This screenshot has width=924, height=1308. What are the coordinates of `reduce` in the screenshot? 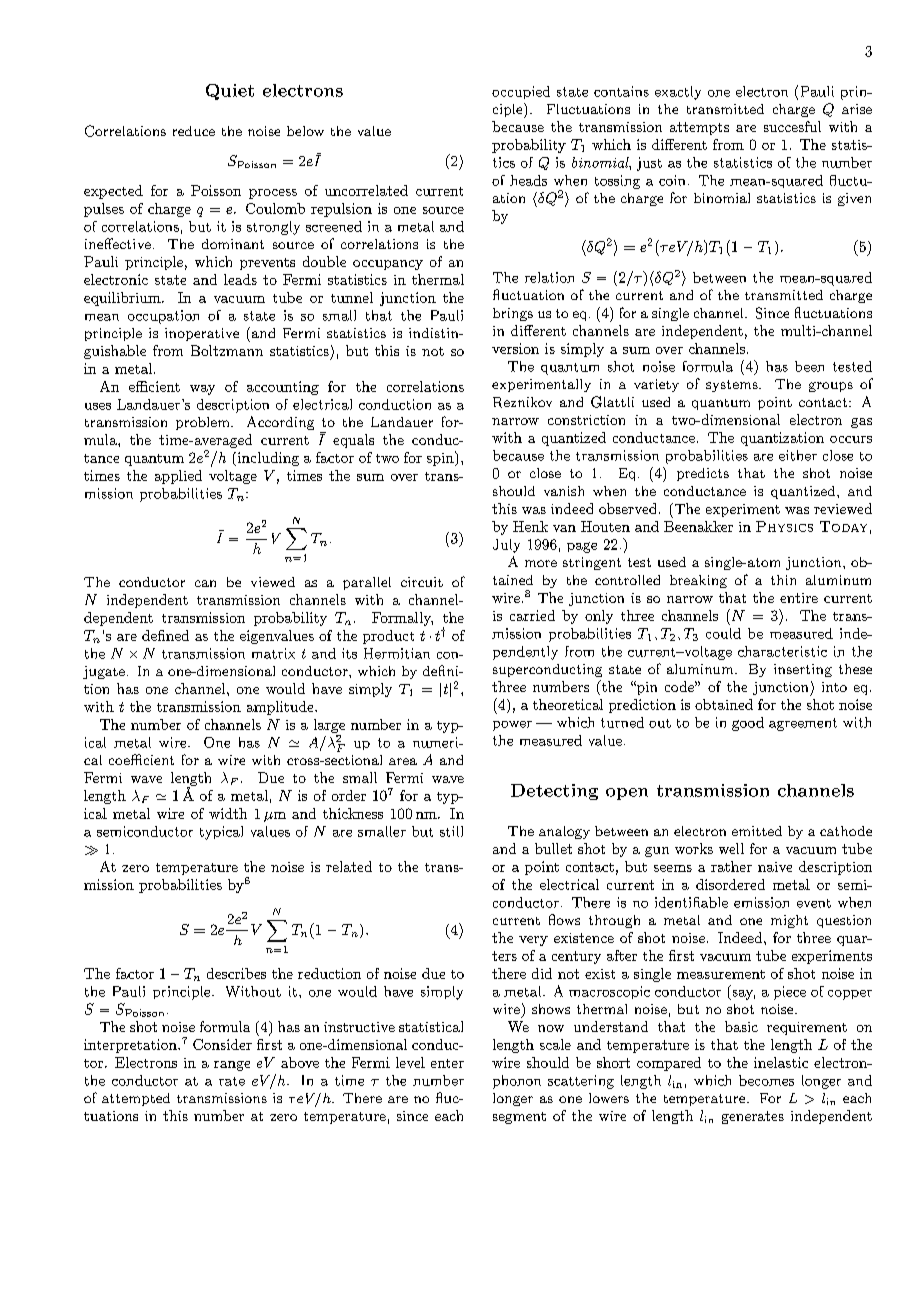 It's located at (194, 131).
